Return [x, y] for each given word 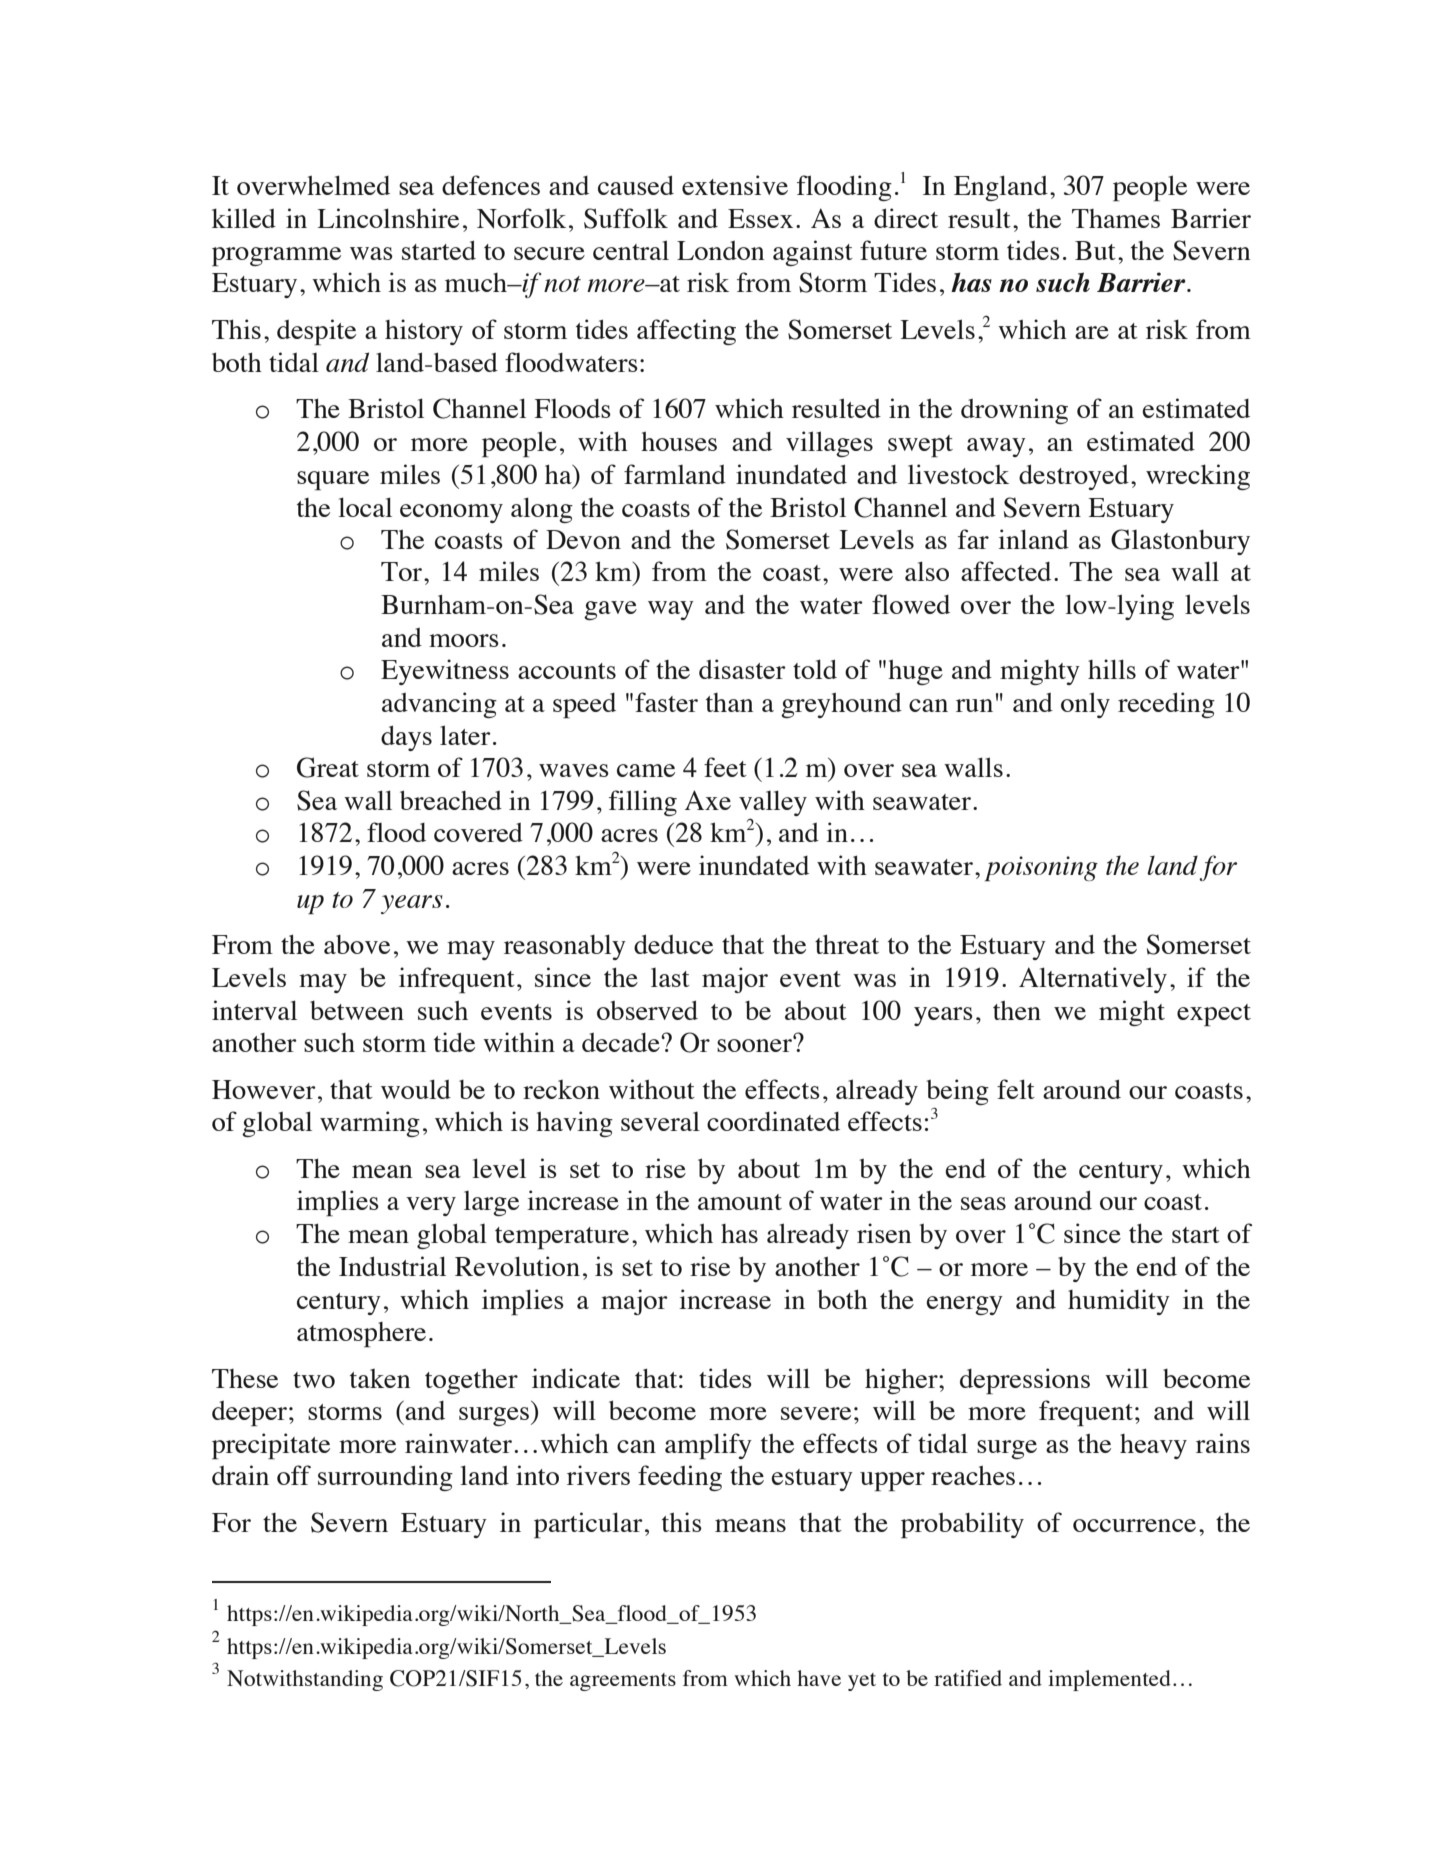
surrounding [385, 1478]
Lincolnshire [388, 218]
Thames [1116, 218]
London [721, 250]
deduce [673, 944]
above [357, 944]
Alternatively [1093, 980]
